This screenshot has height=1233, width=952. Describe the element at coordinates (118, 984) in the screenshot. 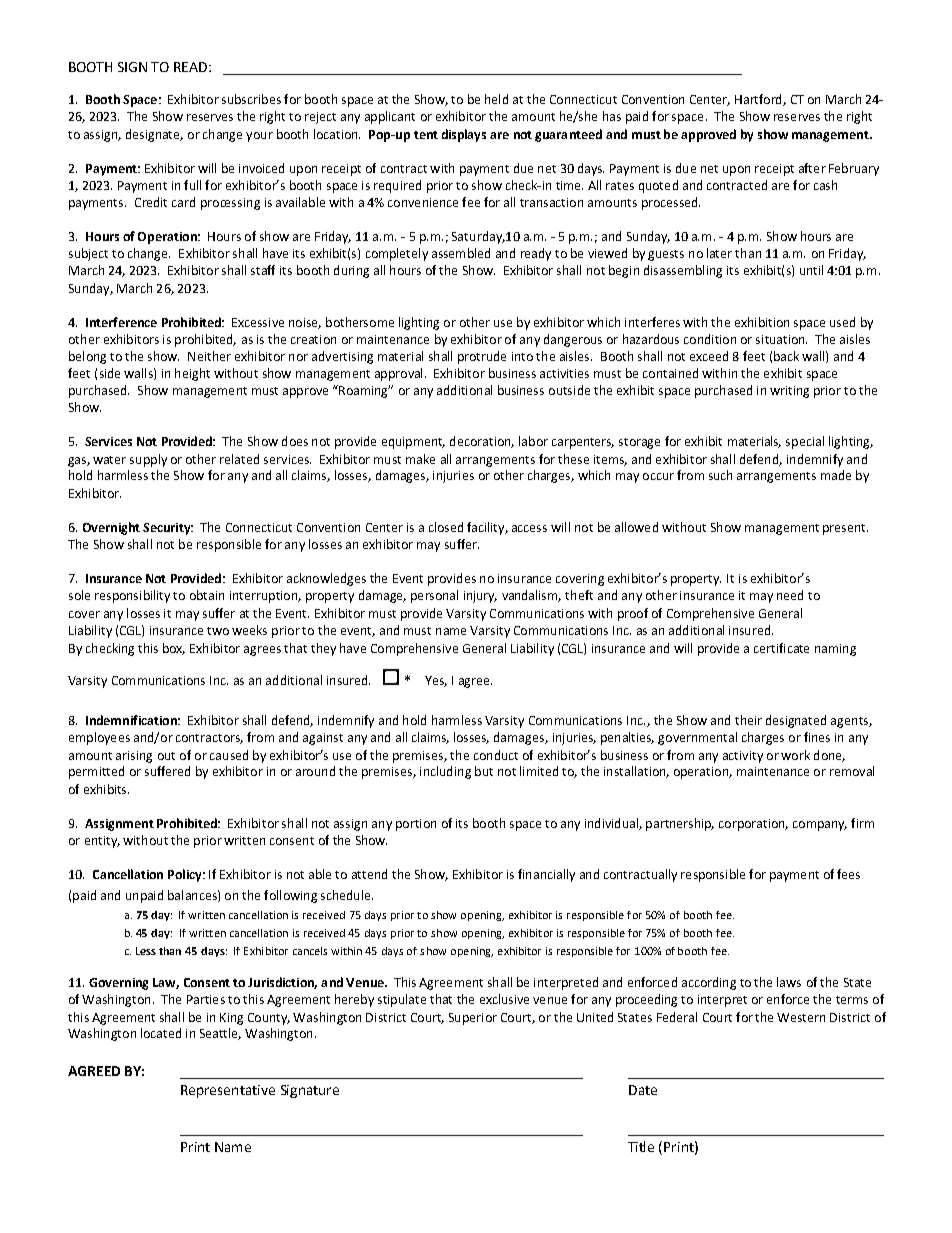

I see `Governing` at that location.
